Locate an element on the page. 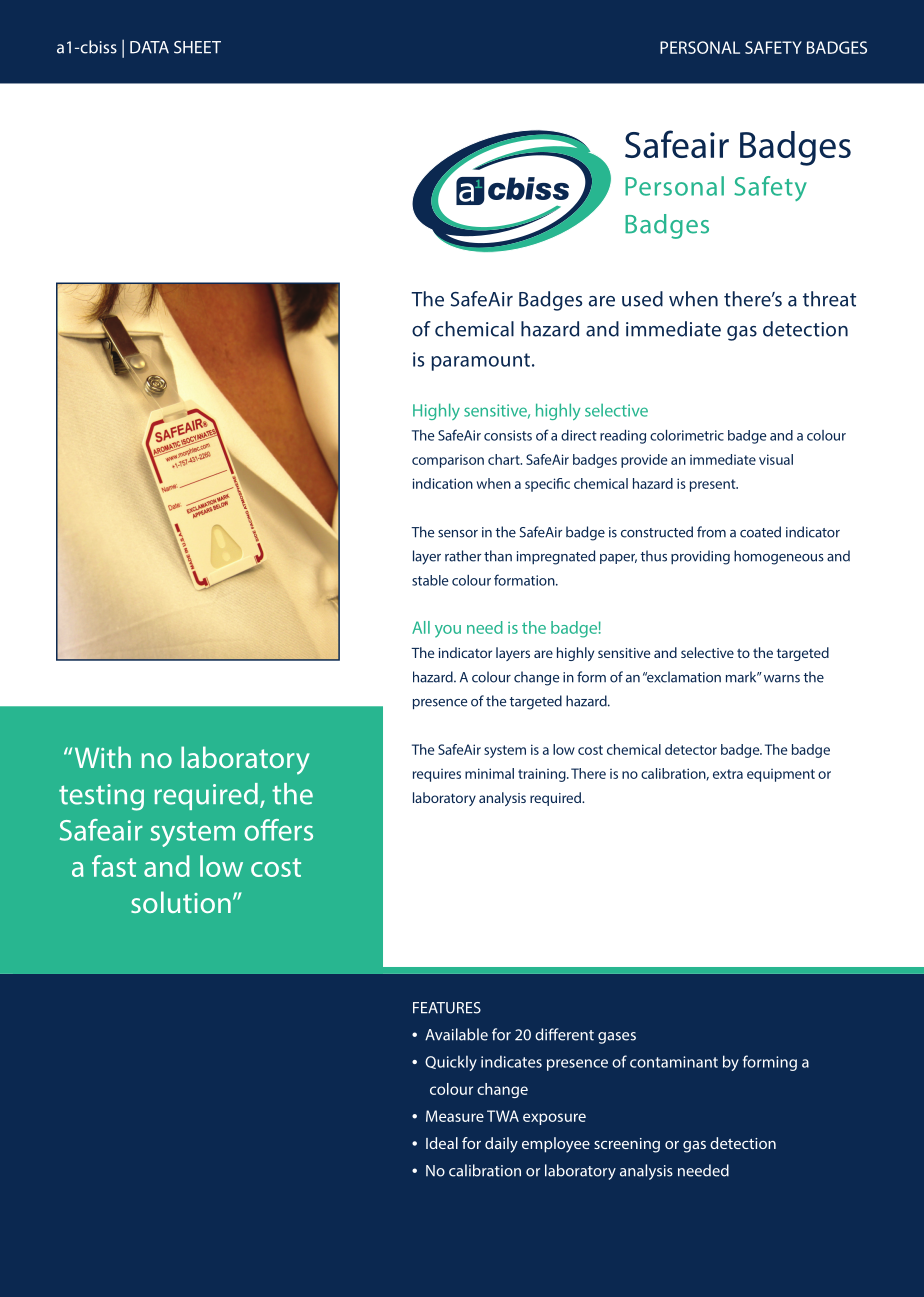 This page has height=1297, width=924. Measure is located at coordinates (455, 1116).
